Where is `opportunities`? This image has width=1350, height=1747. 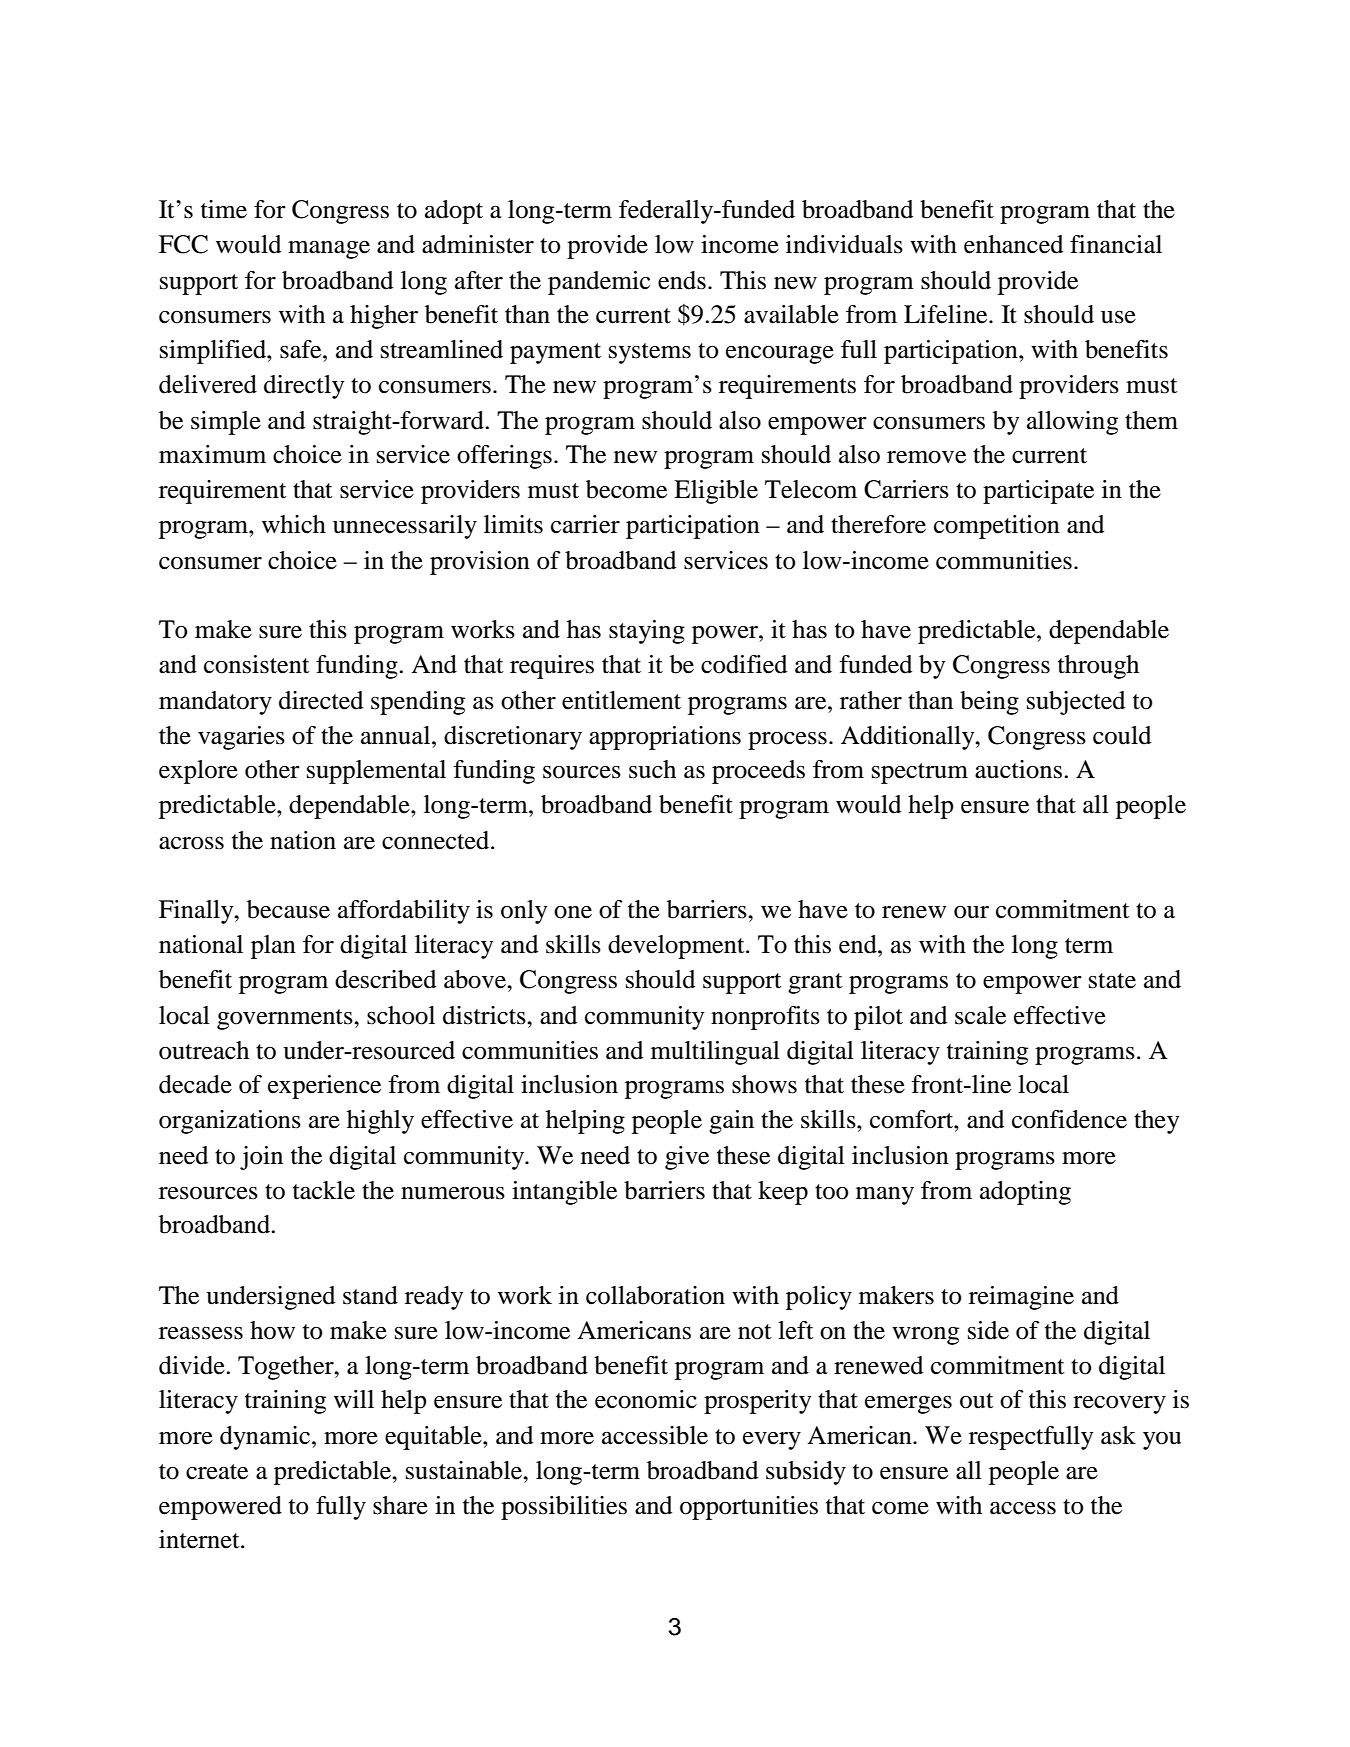 opportunities is located at coordinates (749, 1508).
